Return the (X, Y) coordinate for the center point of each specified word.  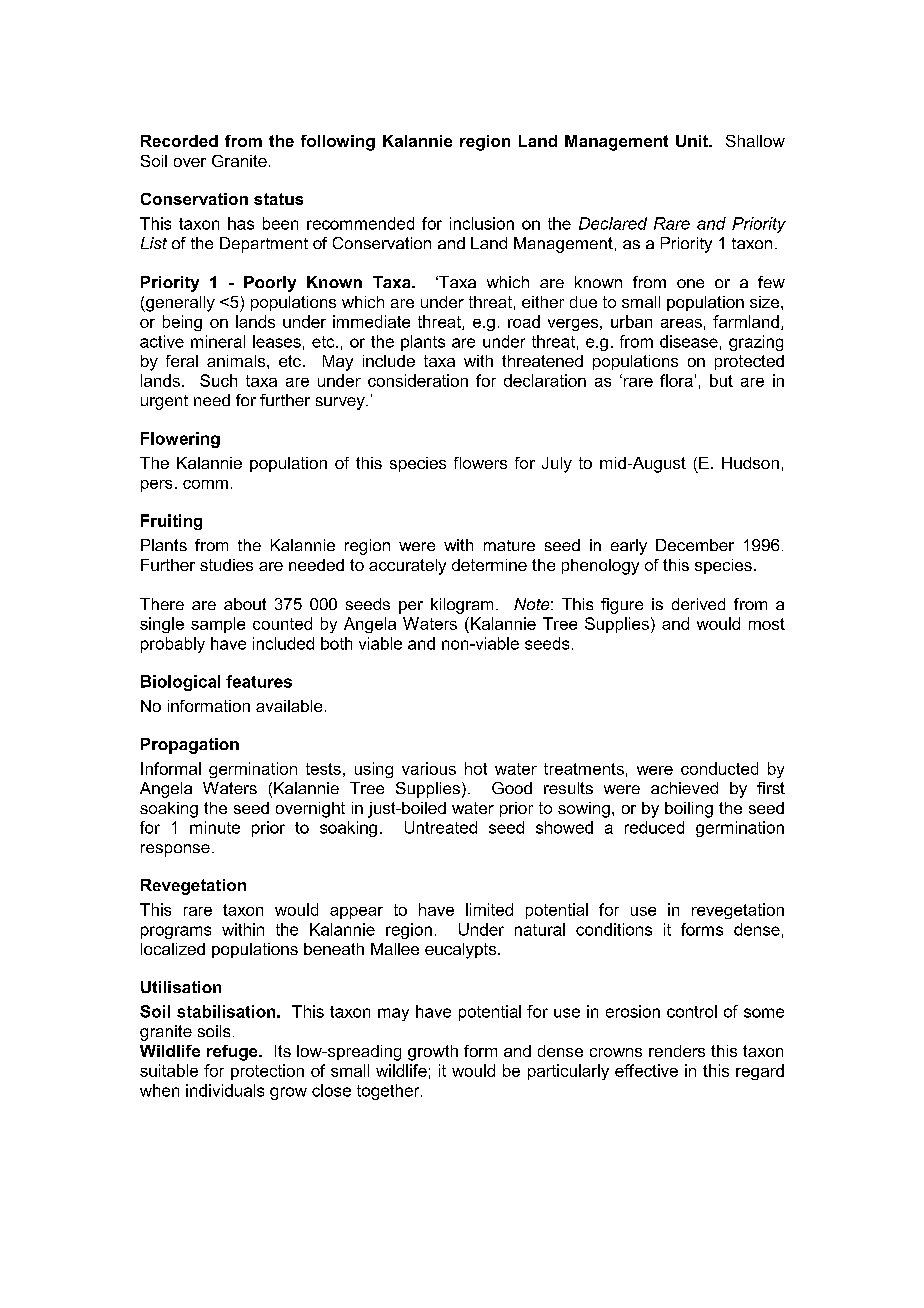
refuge (233, 1053)
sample (218, 625)
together (389, 1092)
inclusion (482, 223)
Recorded (179, 141)
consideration (418, 380)
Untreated (441, 827)
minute (215, 827)
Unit (693, 141)
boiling (689, 810)
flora (676, 380)
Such (218, 380)
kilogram (462, 606)
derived (698, 604)
